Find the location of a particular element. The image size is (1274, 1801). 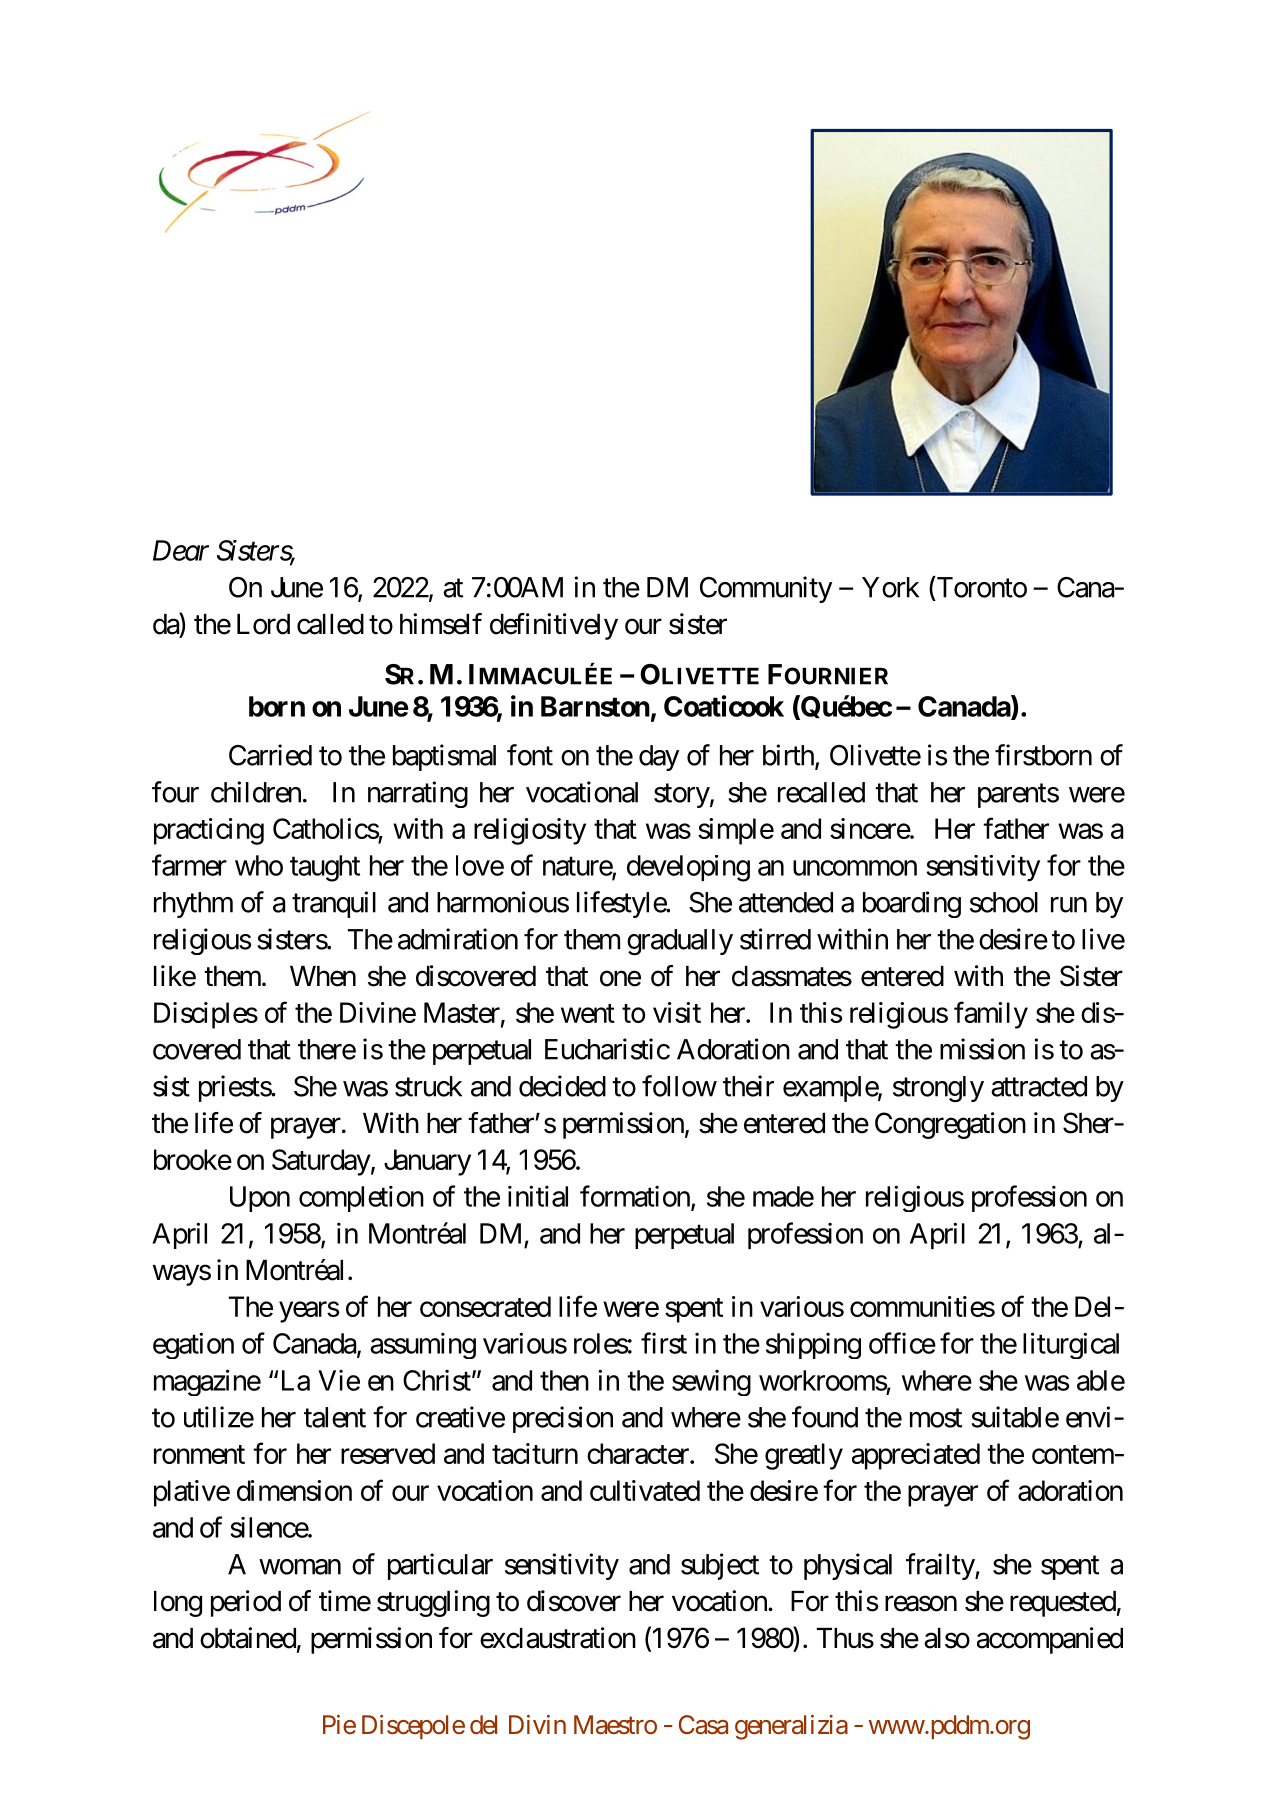

also is located at coordinates (947, 1638).
